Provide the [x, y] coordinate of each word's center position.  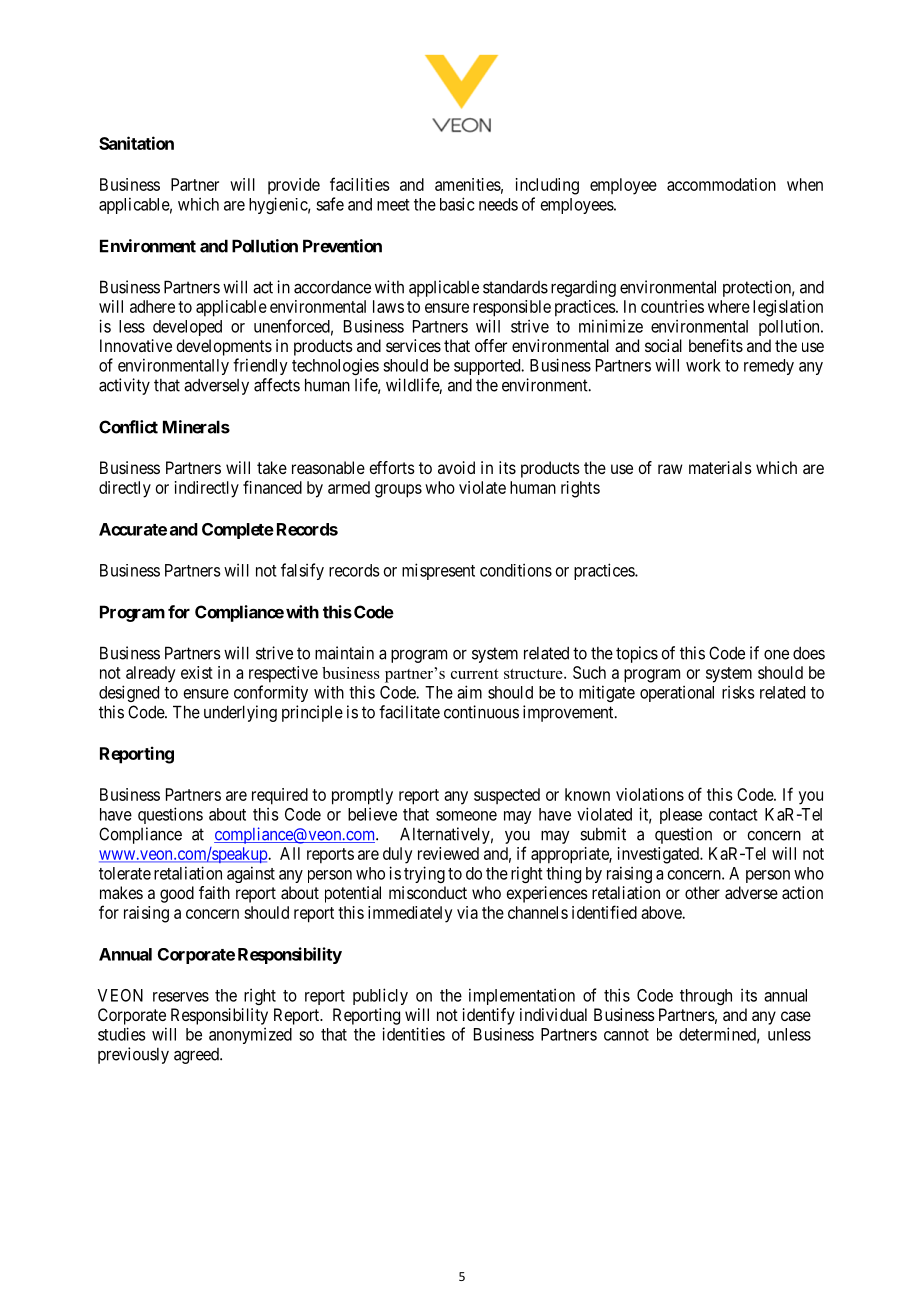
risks [738, 692]
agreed [197, 1056]
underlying [240, 713]
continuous [481, 712]
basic [457, 204]
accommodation [721, 184]
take [272, 467]
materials [720, 467]
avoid [456, 467]
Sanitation [136, 143]
